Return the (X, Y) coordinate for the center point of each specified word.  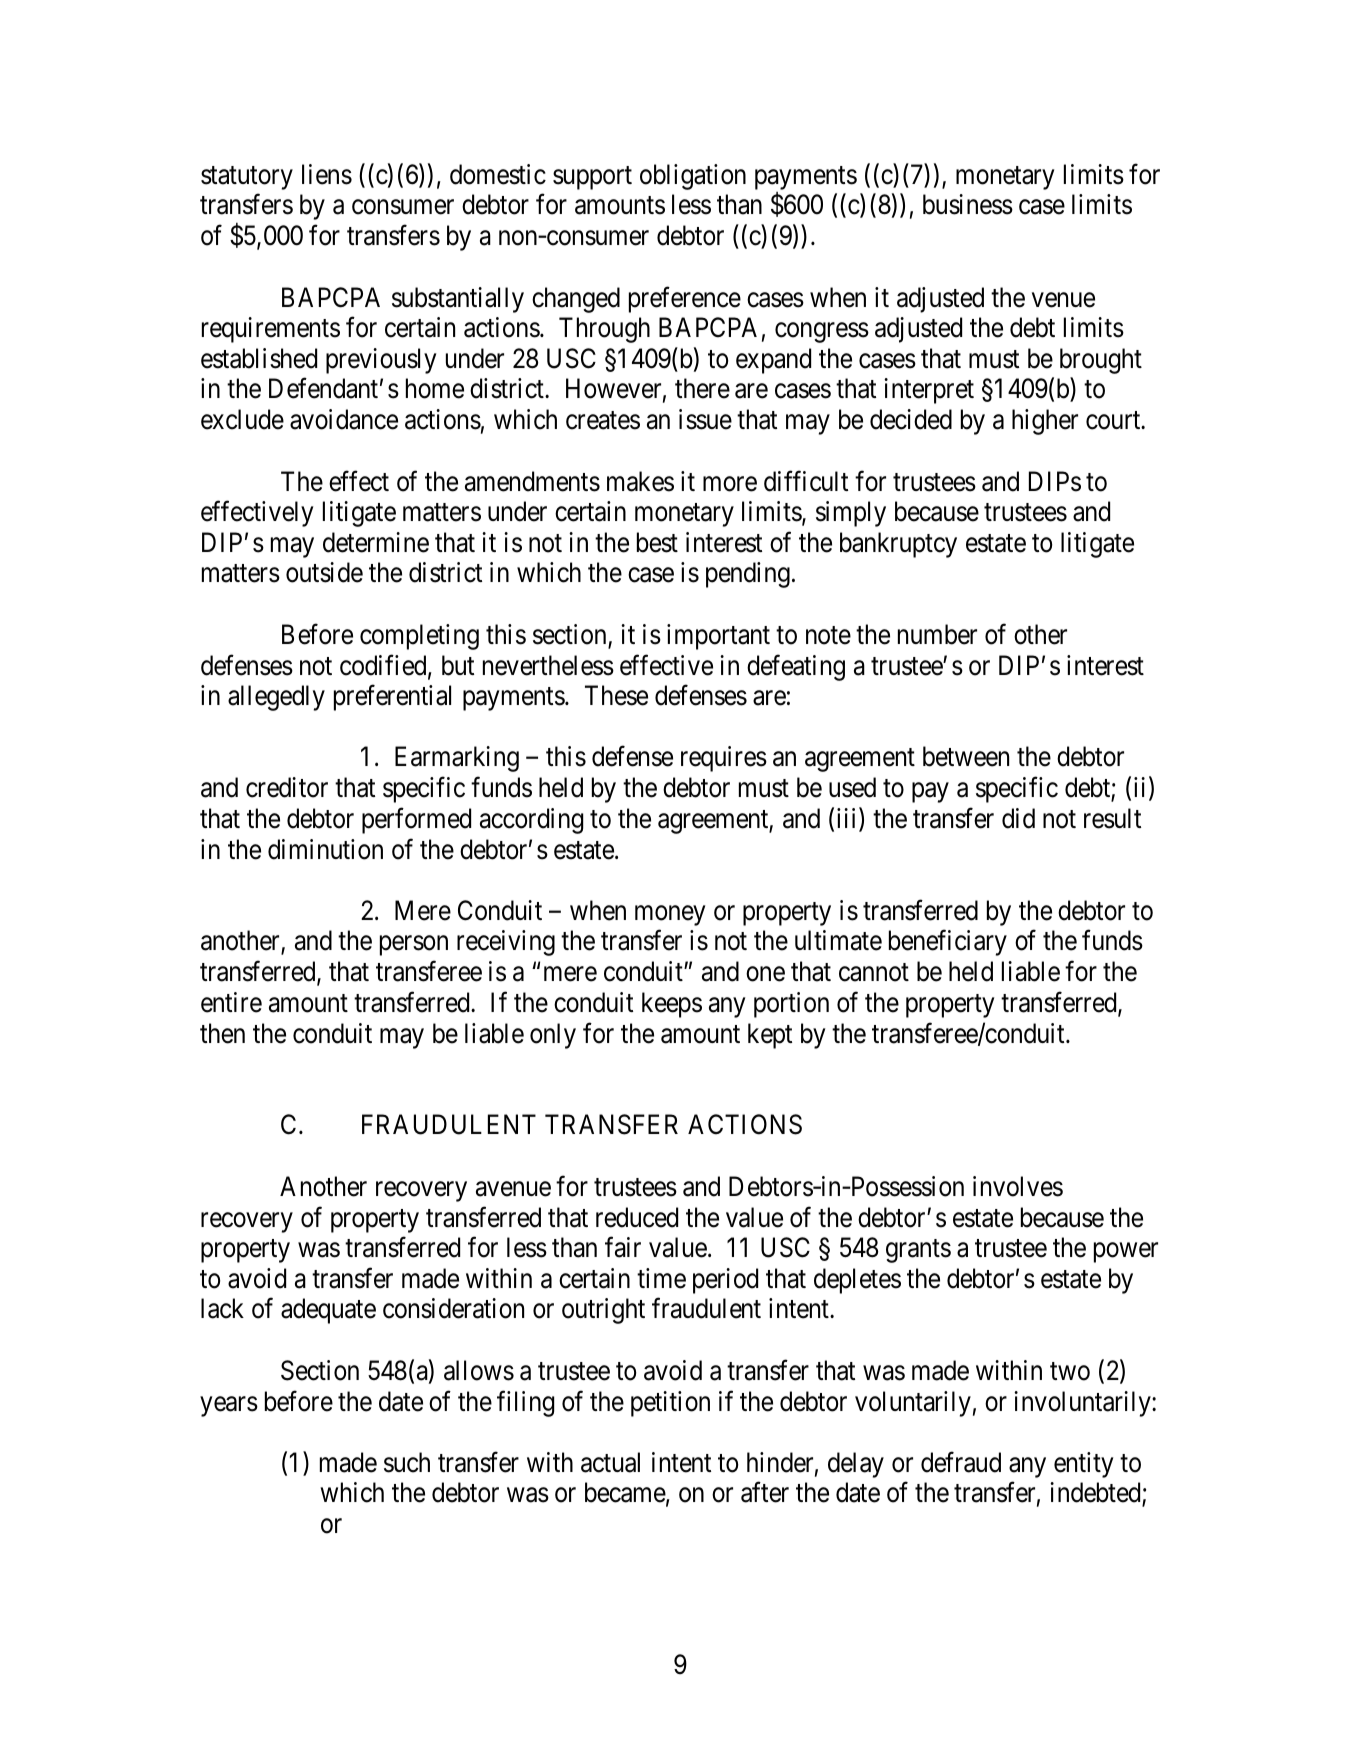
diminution (325, 849)
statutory (247, 178)
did (1018, 818)
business (968, 204)
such (407, 1462)
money (670, 916)
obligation (693, 177)
